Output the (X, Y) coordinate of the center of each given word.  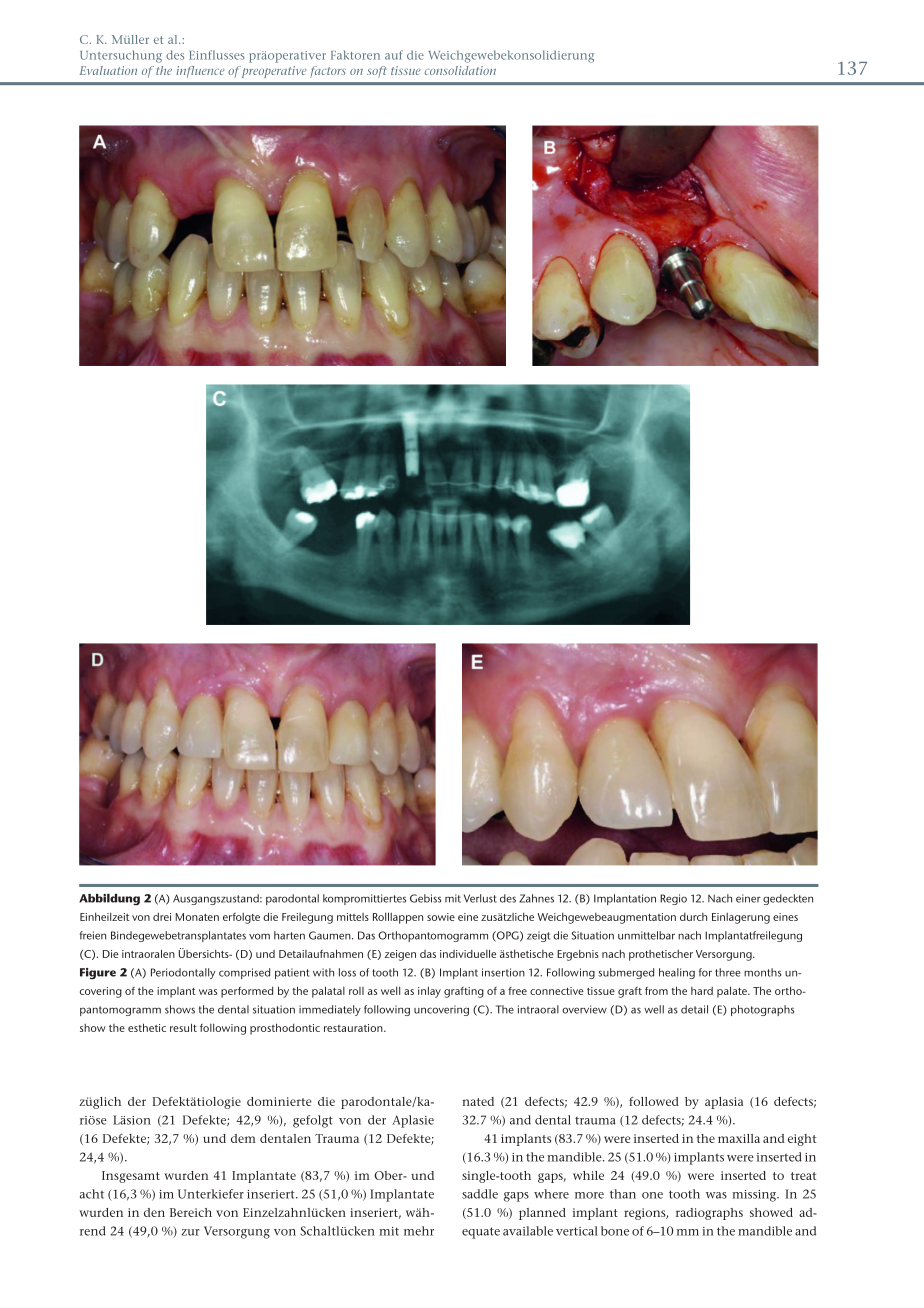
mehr (419, 1231)
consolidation (460, 70)
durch (693, 917)
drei (162, 916)
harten (289, 935)
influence (200, 72)
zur (190, 1232)
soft (376, 72)
